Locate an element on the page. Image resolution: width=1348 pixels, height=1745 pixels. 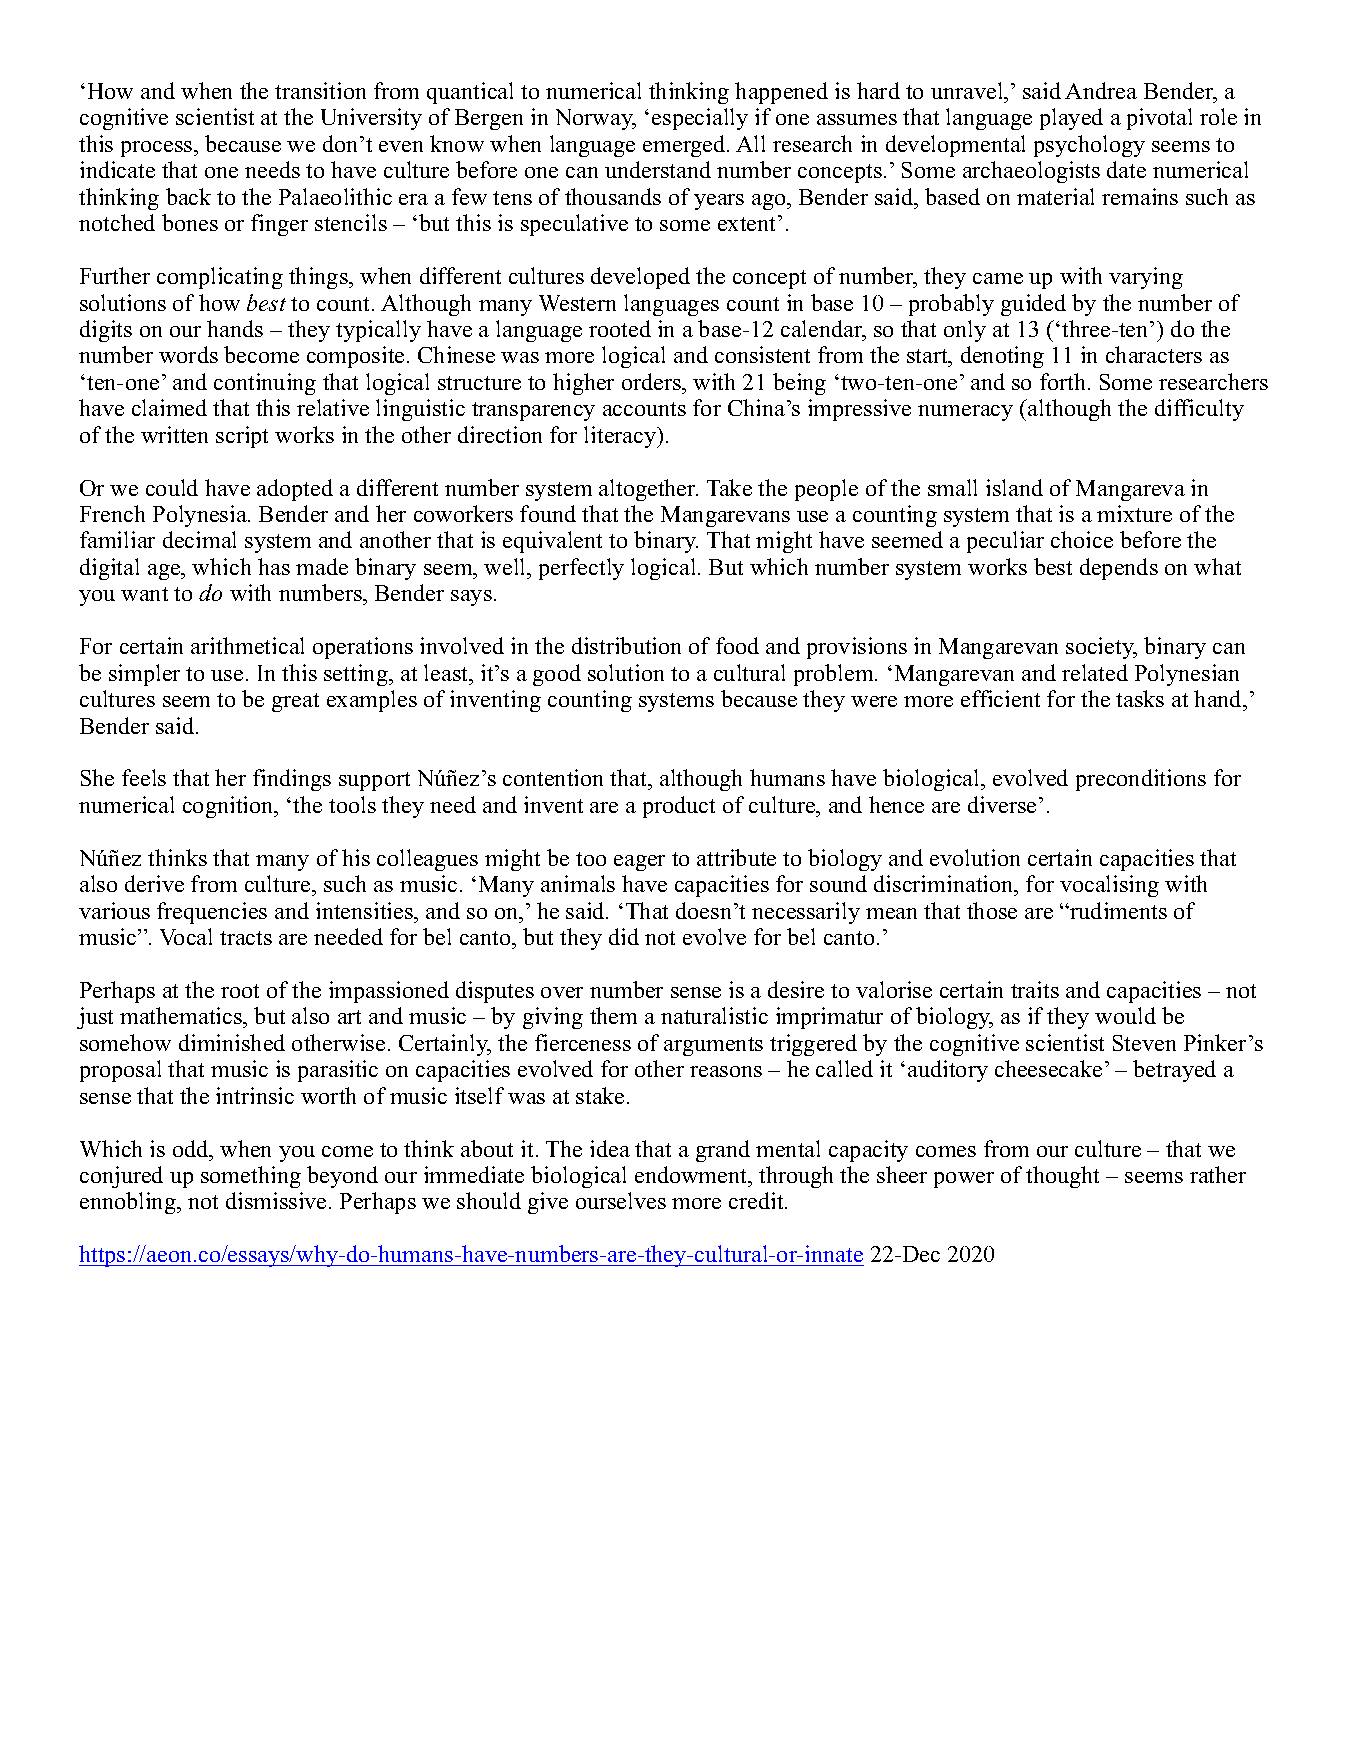
forth is located at coordinates (1064, 381).
